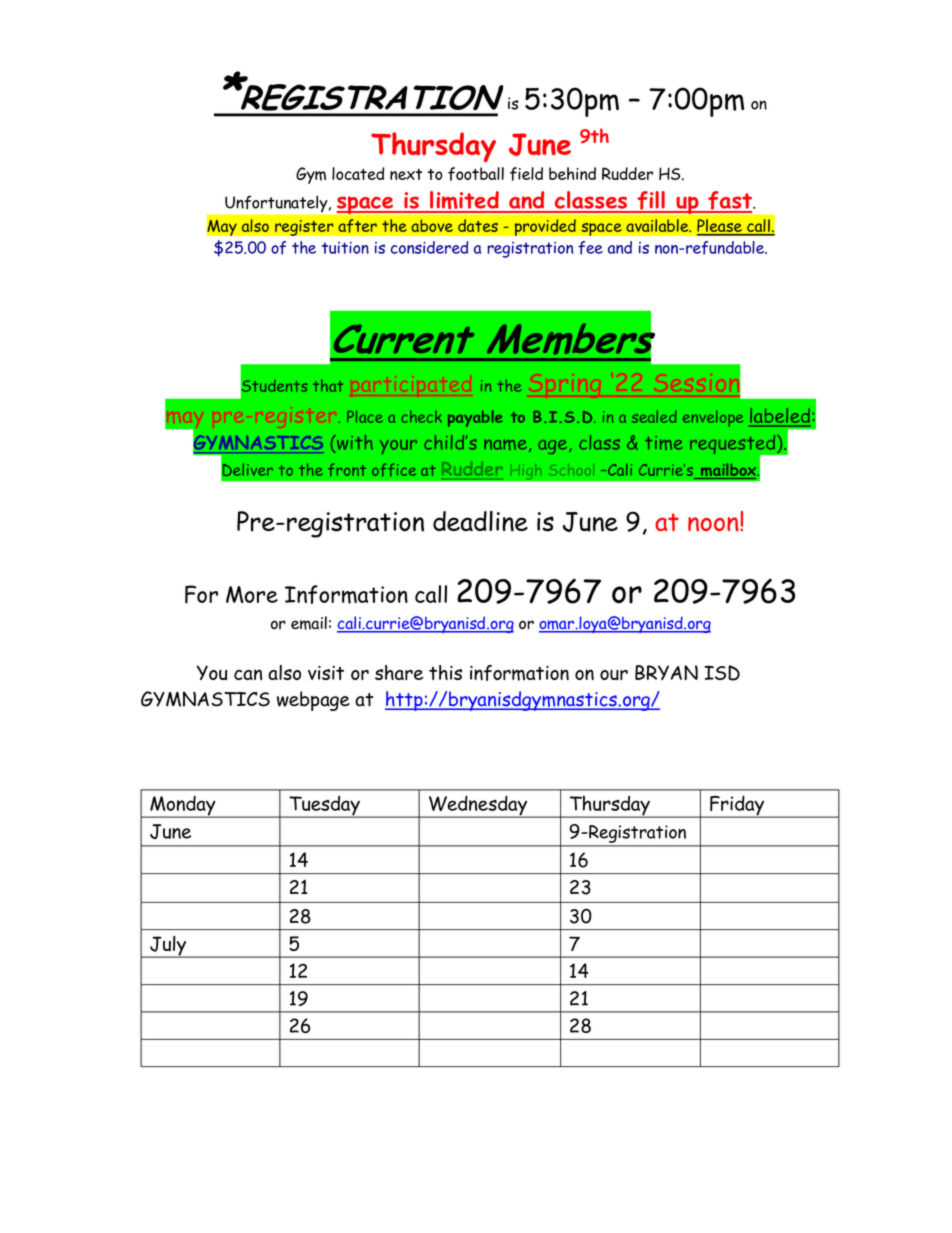 This page has height=1233, width=952. Describe the element at coordinates (737, 806) in the page. I see `Friday` at that location.
